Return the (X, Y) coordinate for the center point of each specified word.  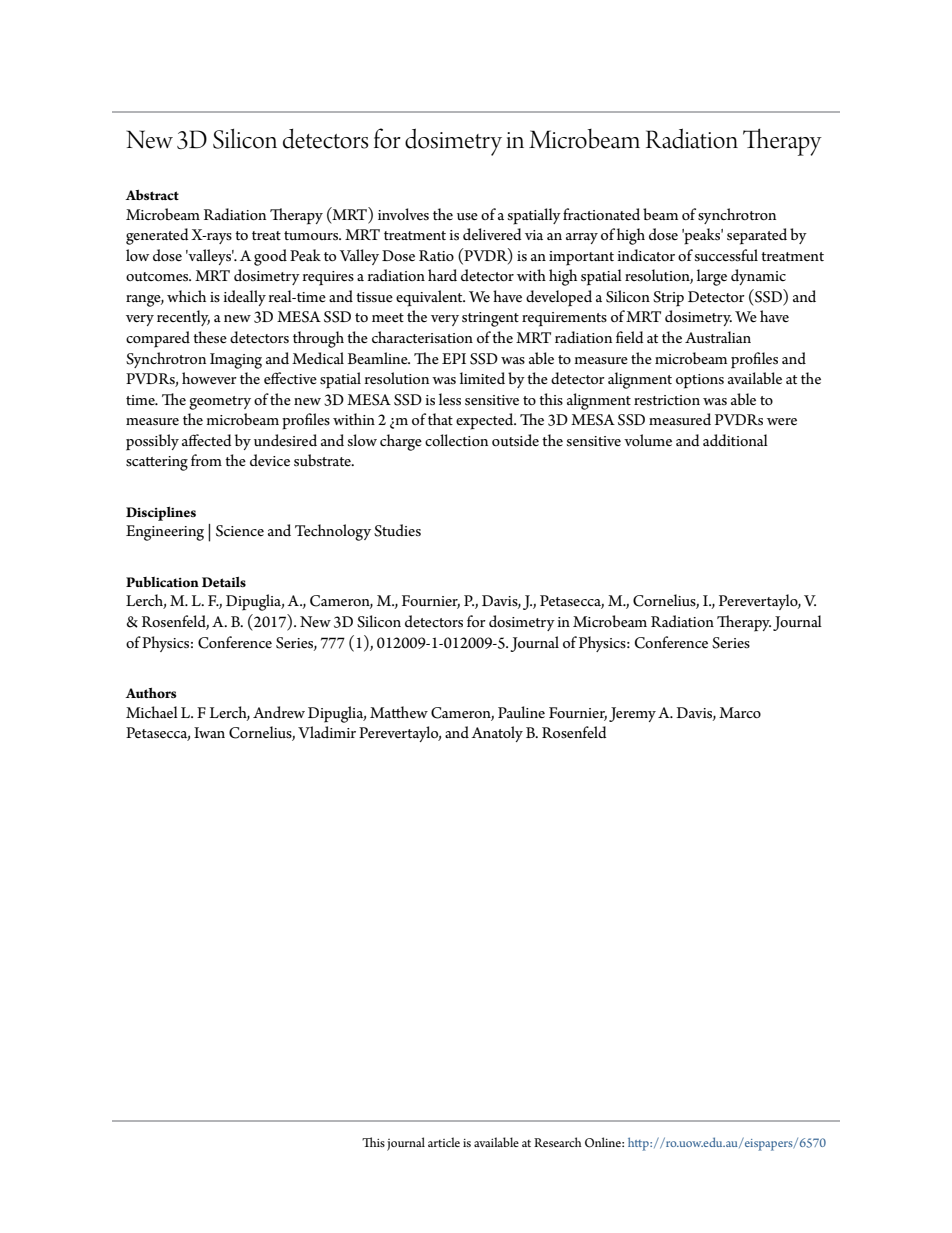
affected (207, 440)
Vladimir (327, 732)
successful (726, 255)
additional (735, 440)
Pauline (521, 712)
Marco (740, 712)
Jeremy (632, 714)
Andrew (279, 712)
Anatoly (497, 734)
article (444, 1142)
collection (456, 440)
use (467, 217)
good (270, 257)
